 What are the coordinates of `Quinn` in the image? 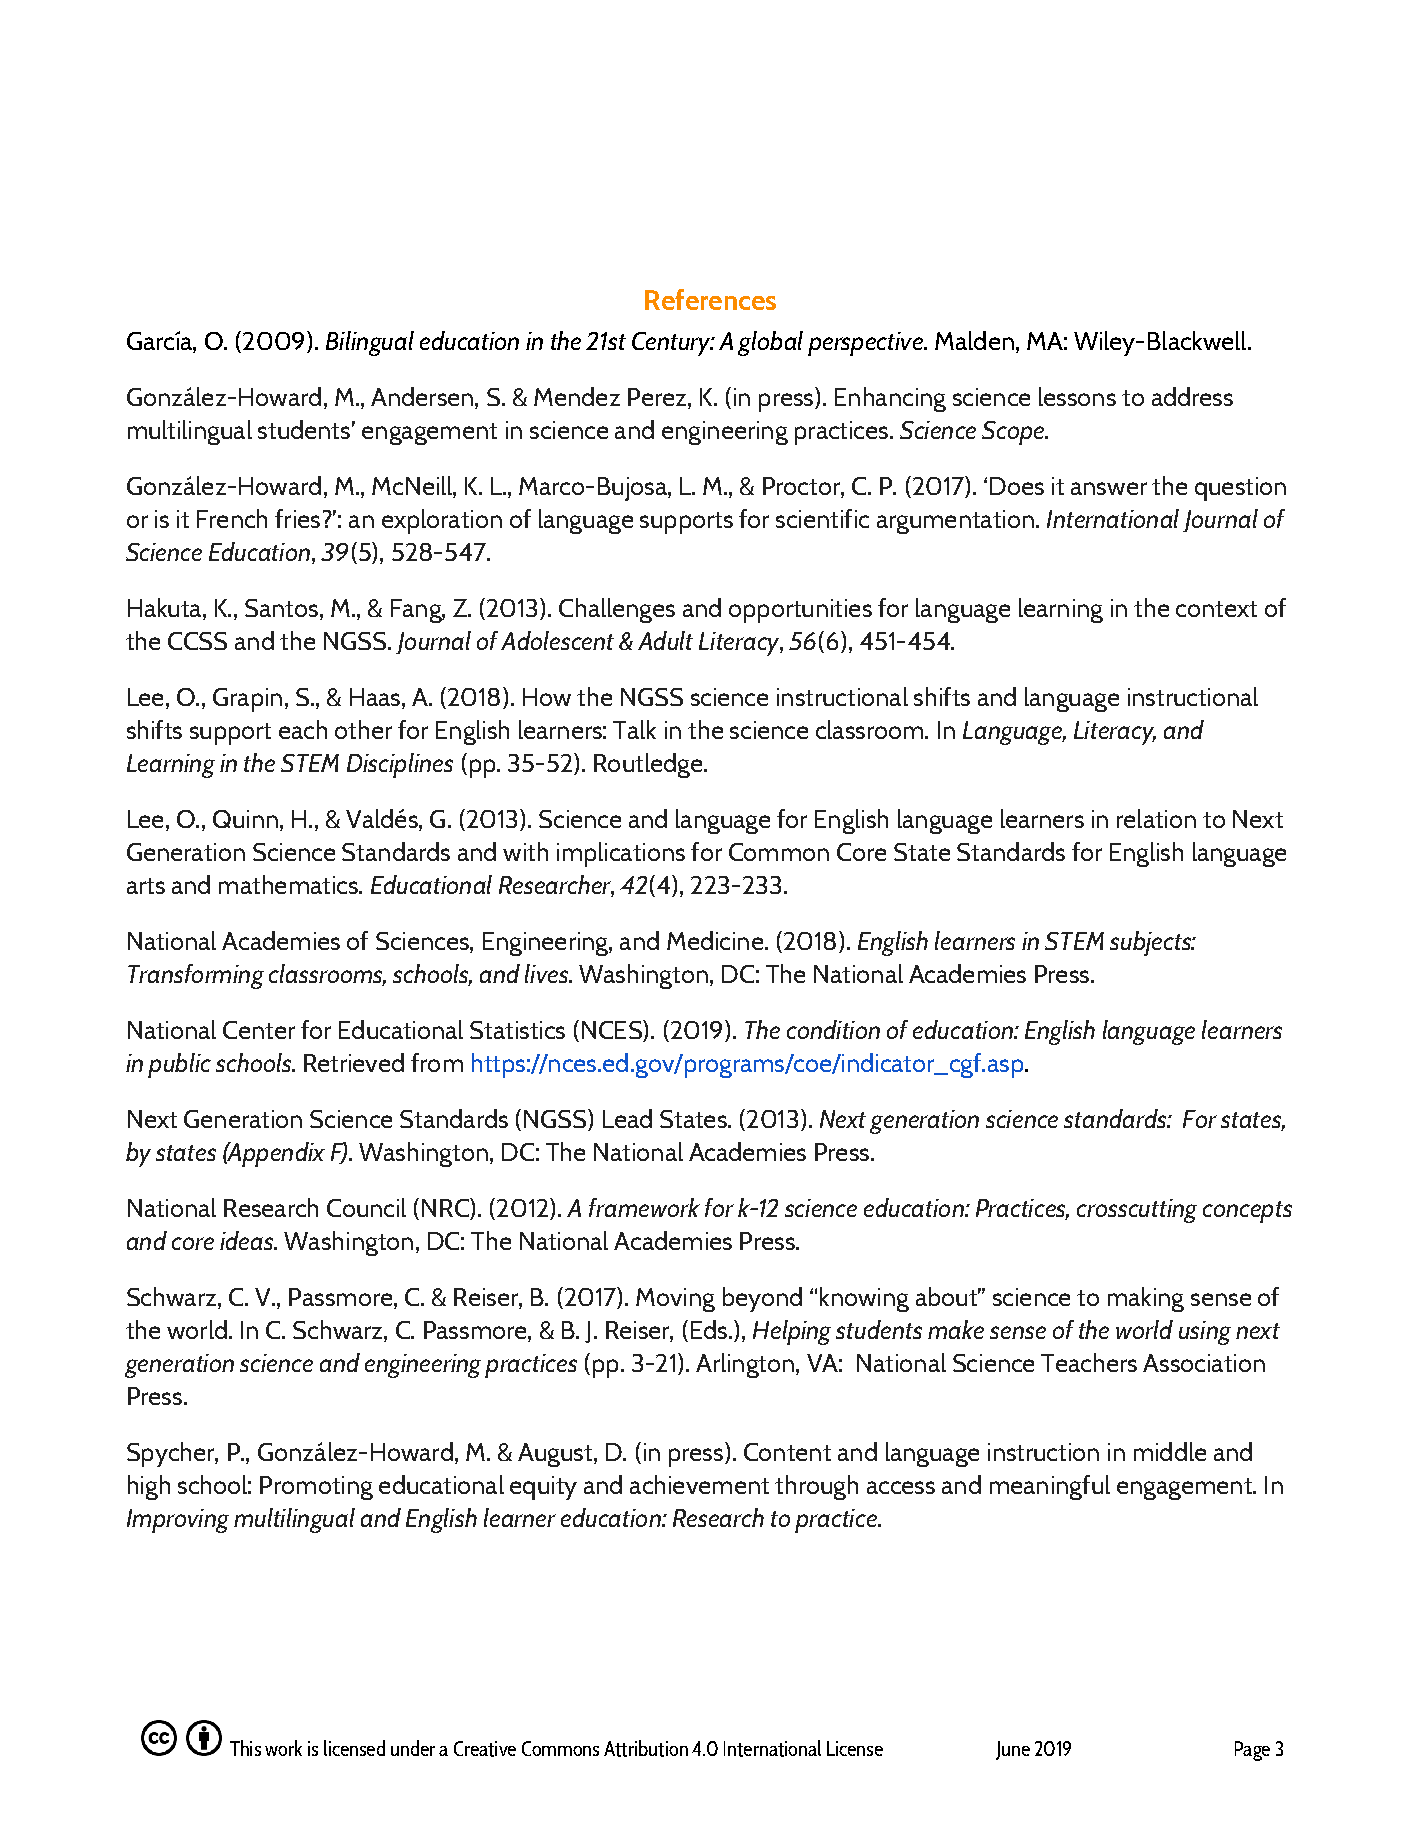 It's located at (245, 819).
